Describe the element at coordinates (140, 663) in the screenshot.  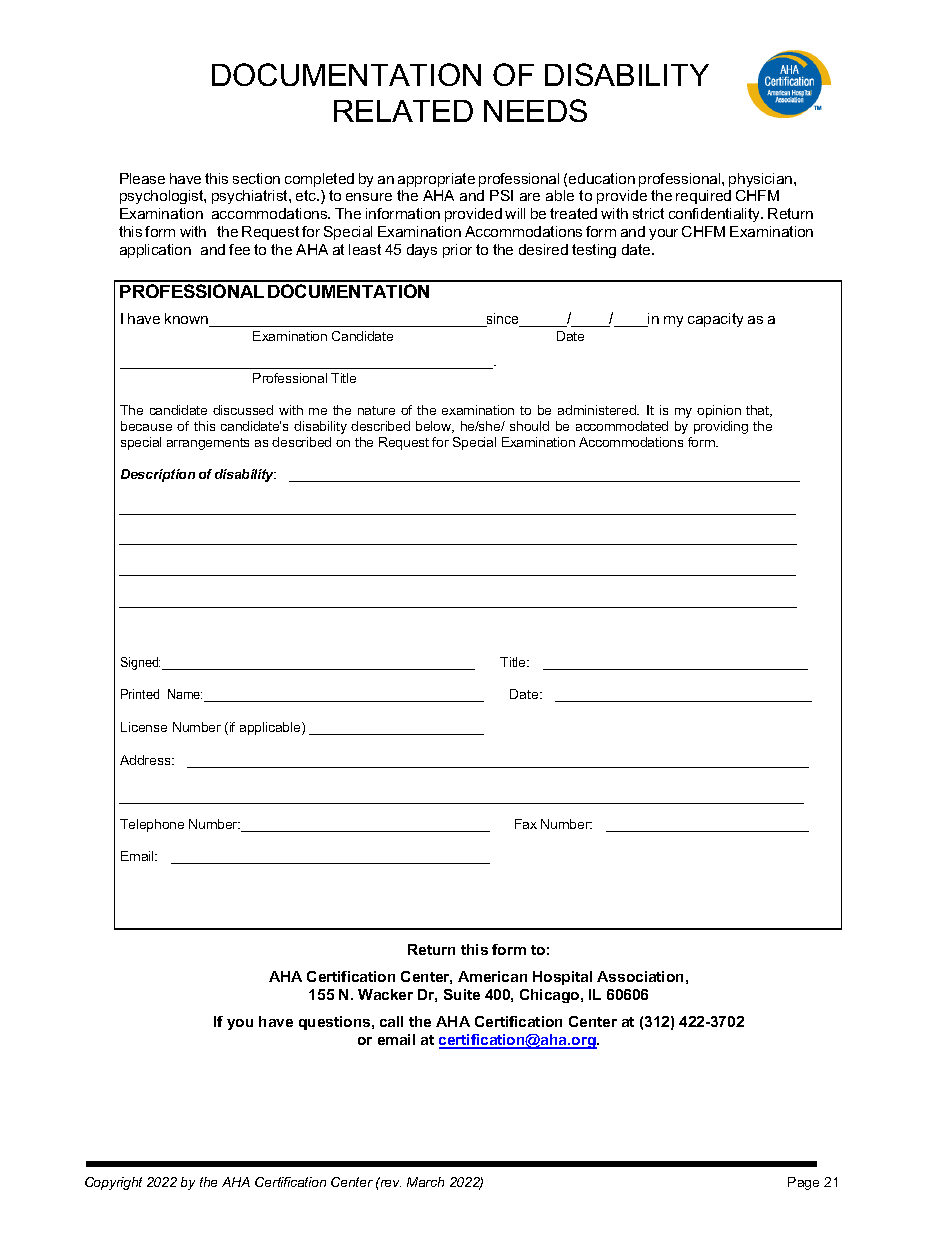
I see `Signed` at that location.
